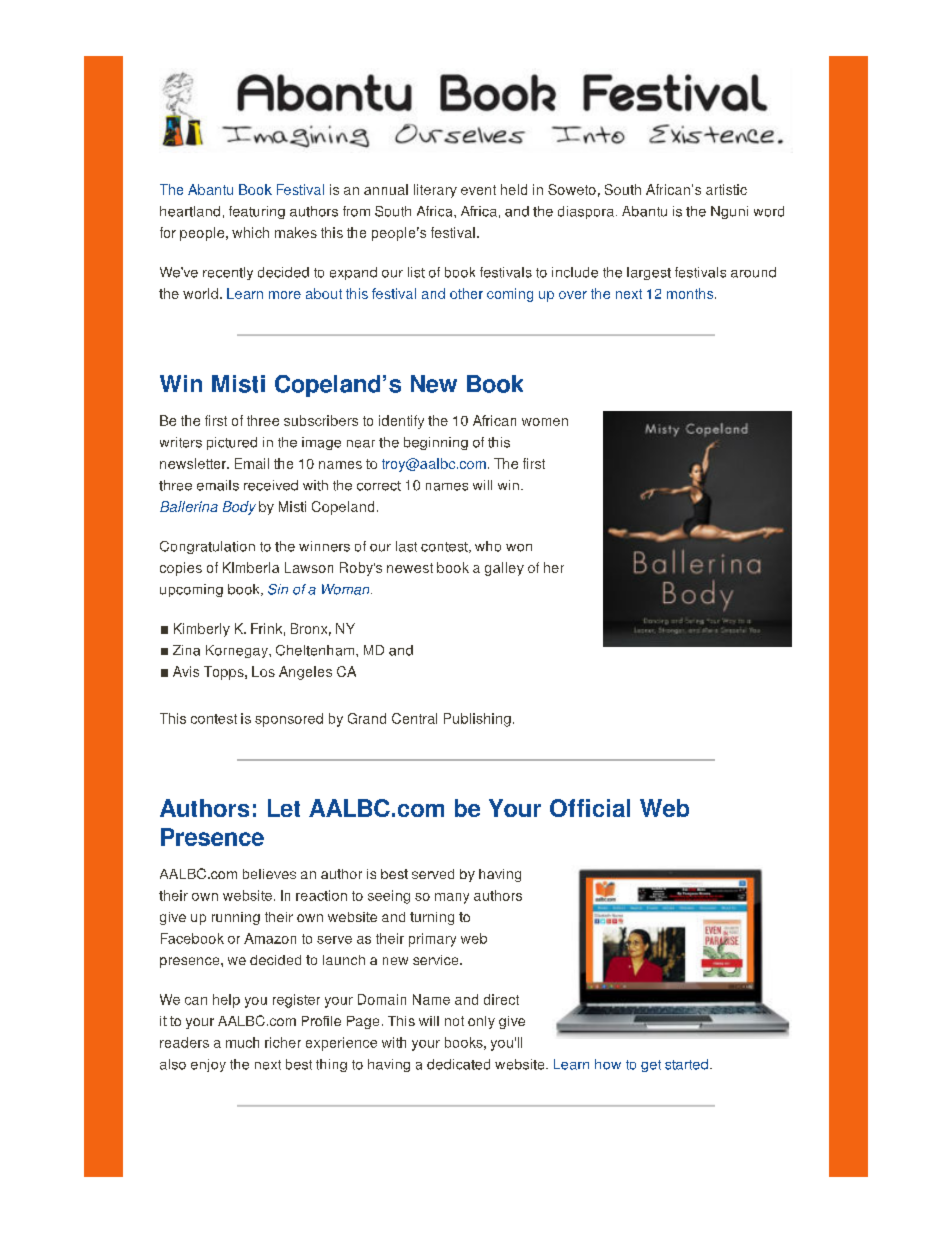  Describe the element at coordinates (519, 548) in the screenshot. I see `won` at that location.
